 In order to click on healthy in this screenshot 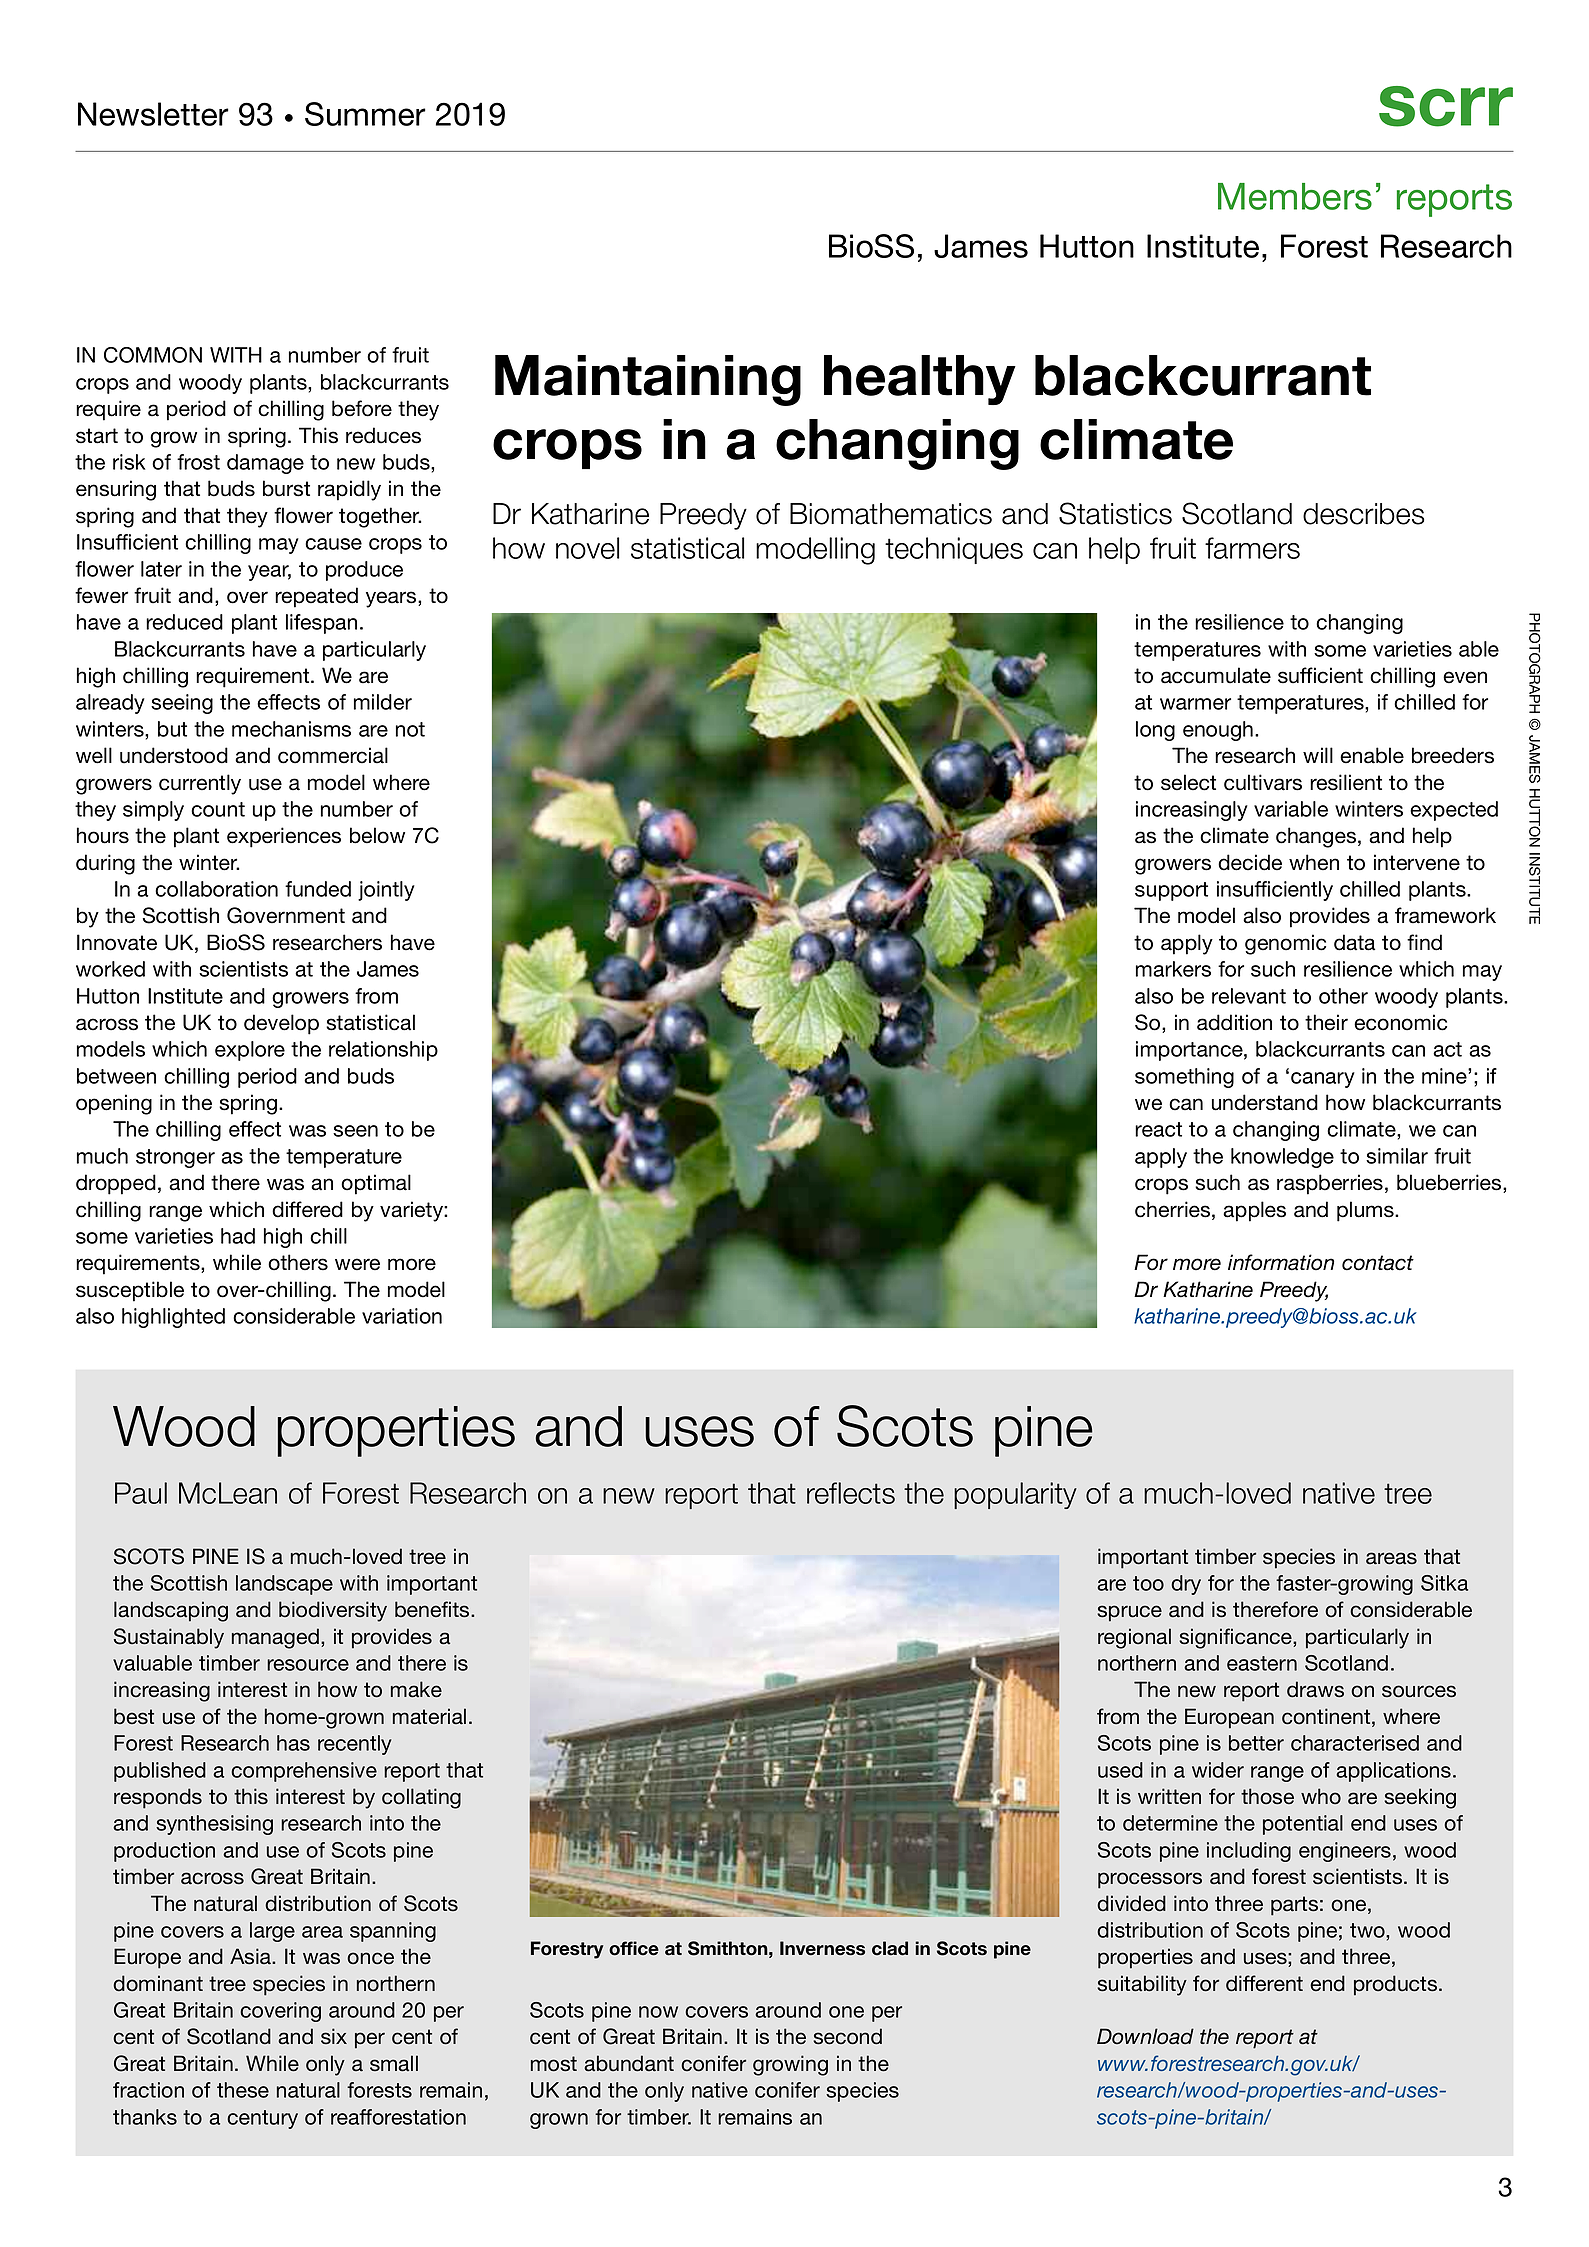, I will do `click(920, 380)`.
